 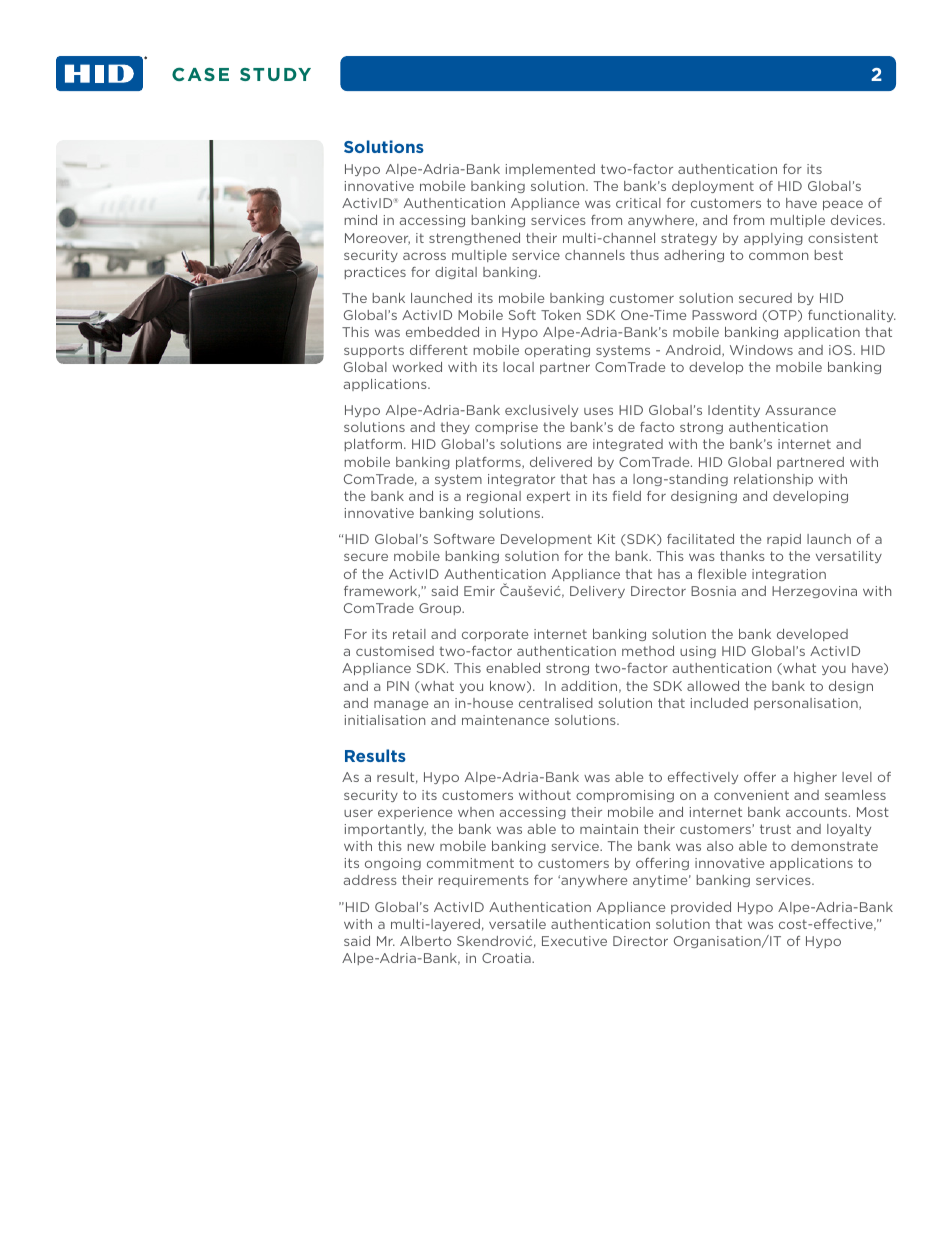 What do you see at coordinates (370, 880) in the document?
I see `address` at bounding box center [370, 880].
